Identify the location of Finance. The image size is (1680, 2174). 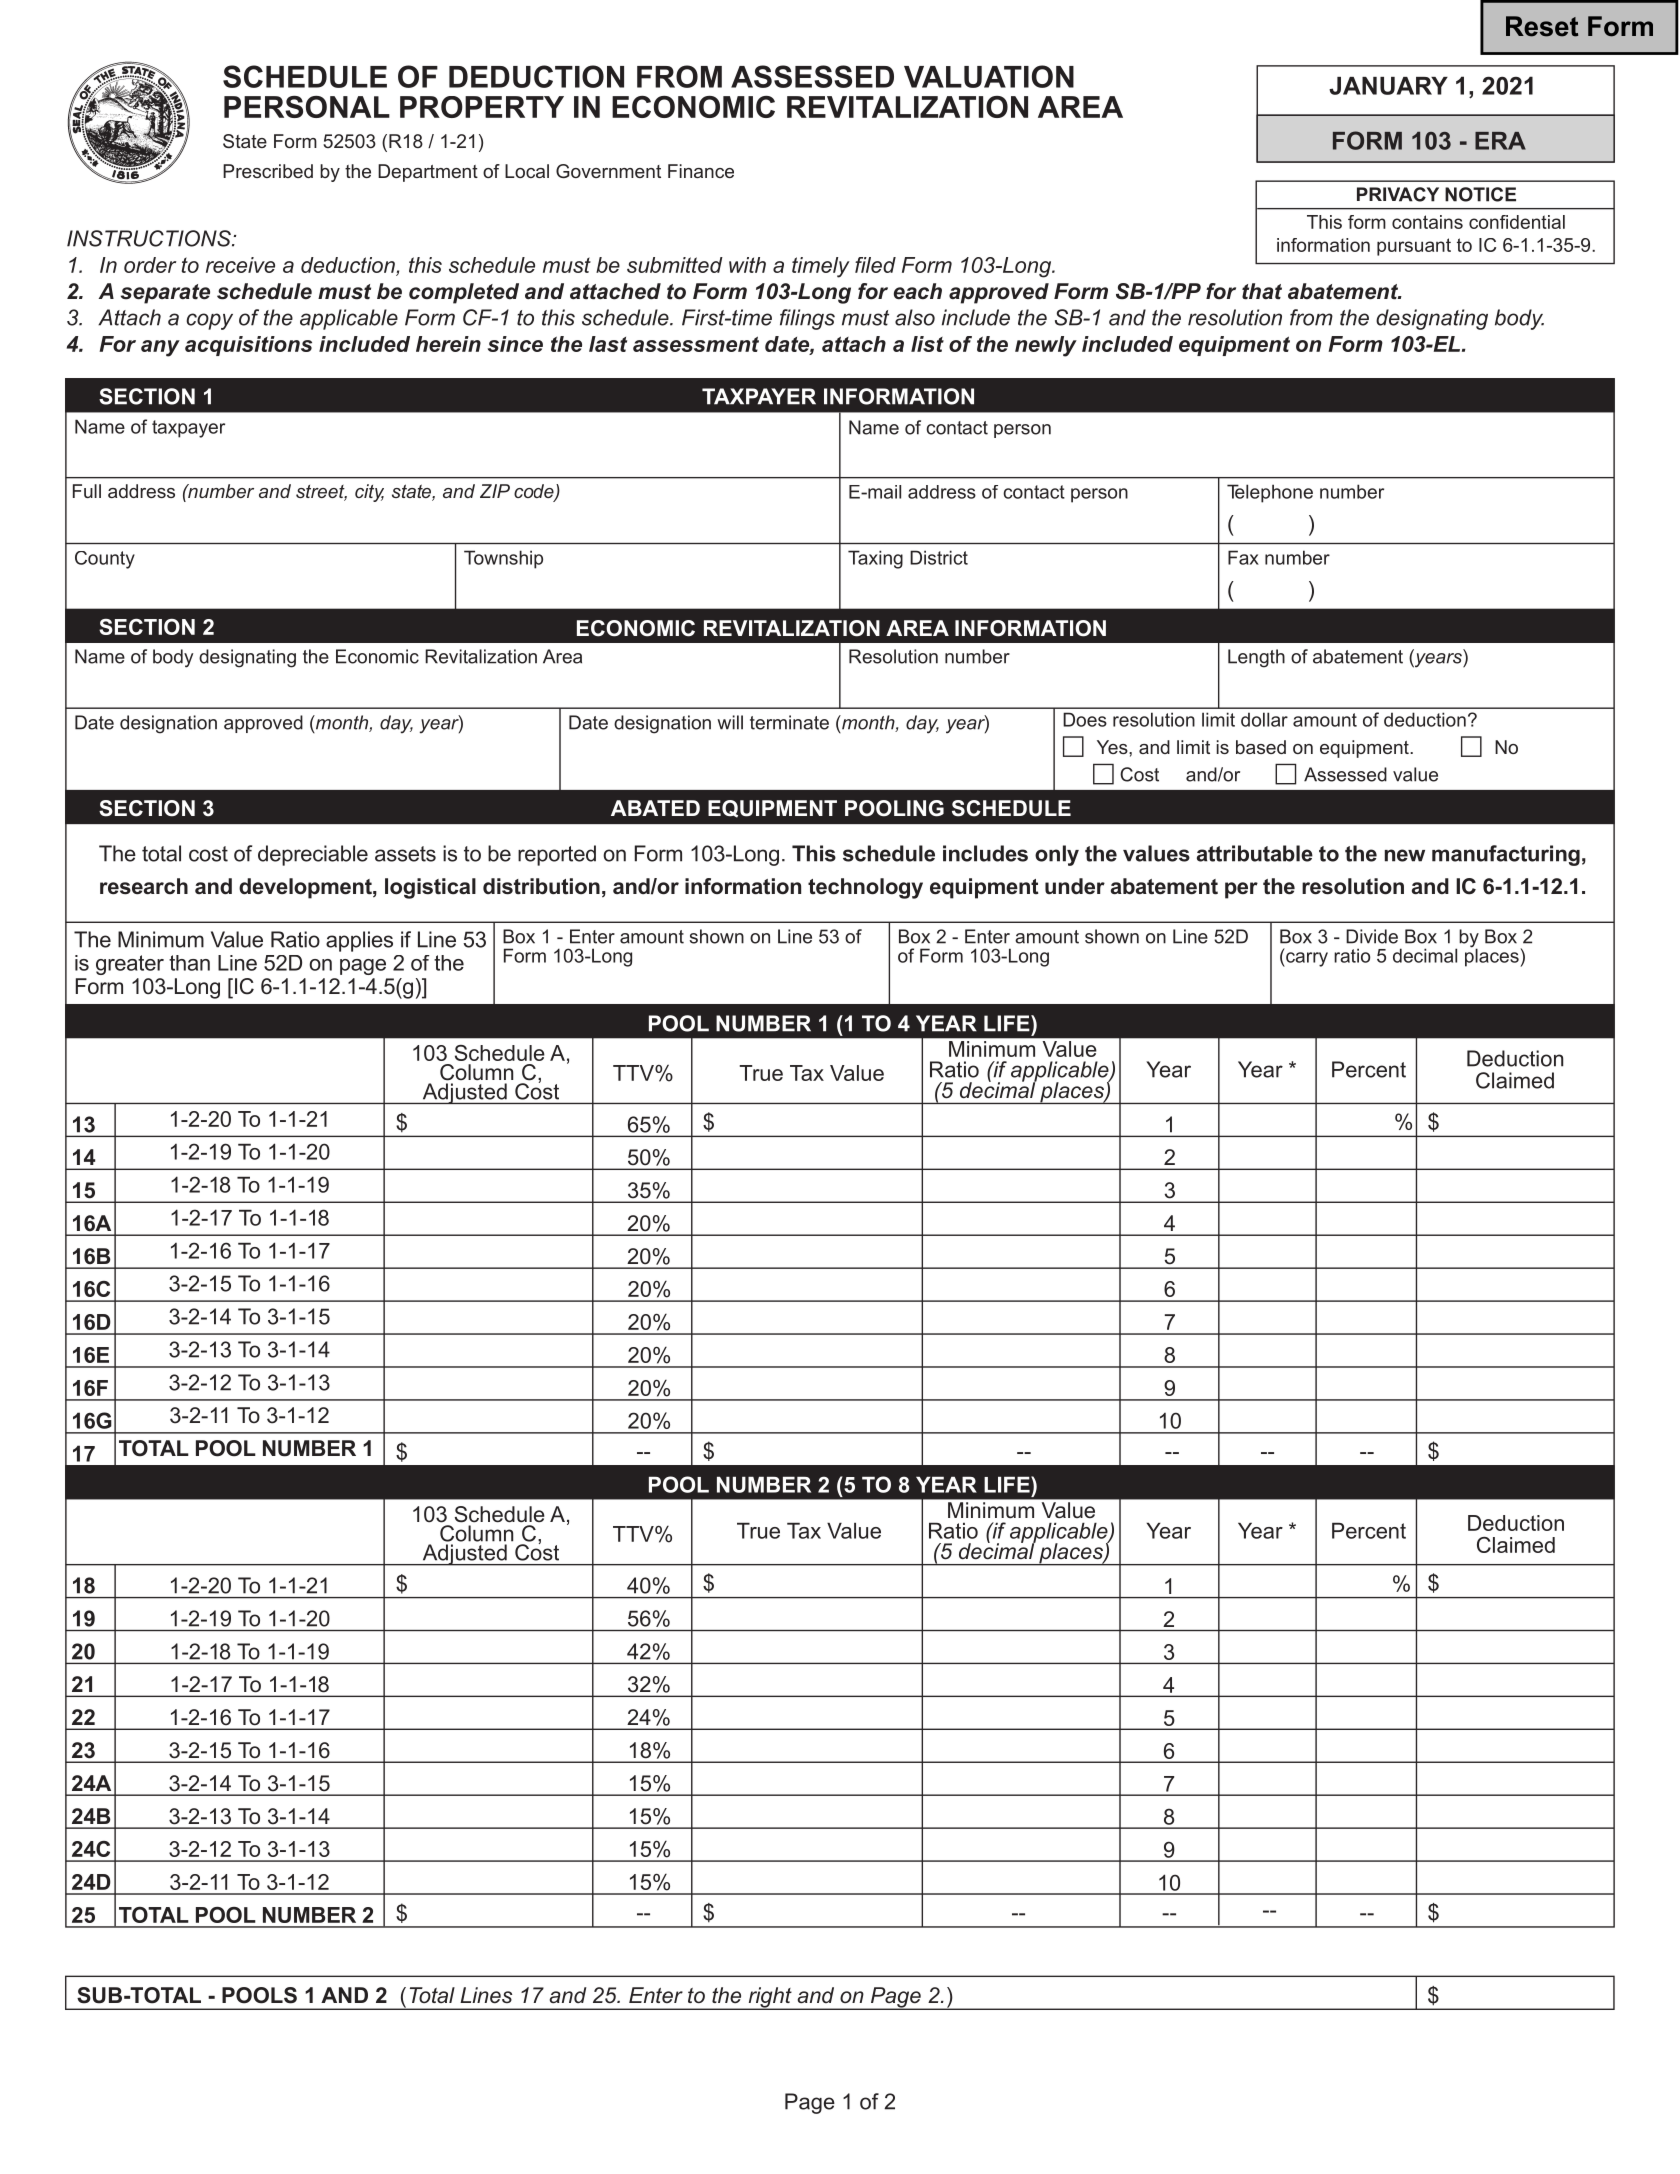
(701, 171).
